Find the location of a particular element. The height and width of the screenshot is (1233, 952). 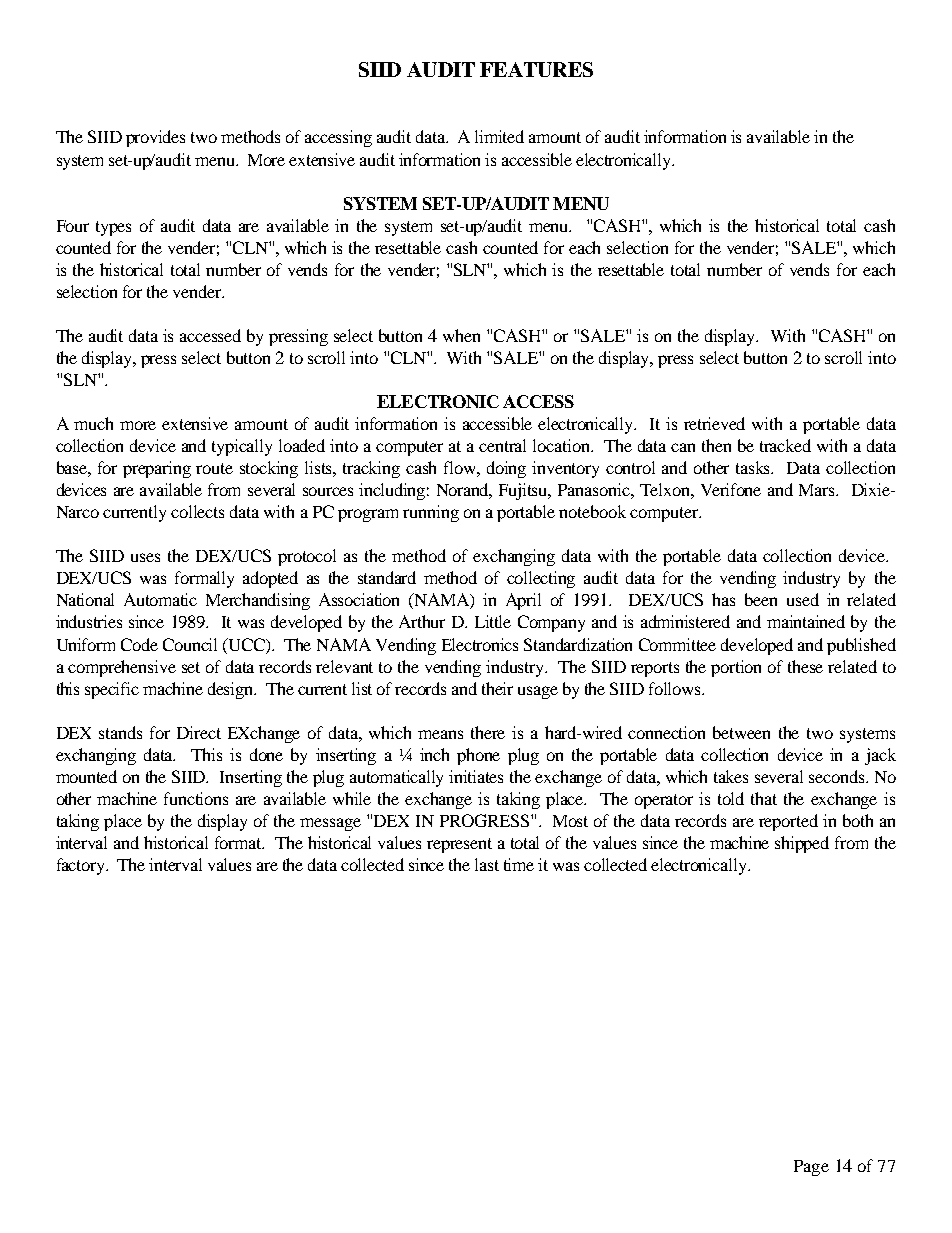

shipped is located at coordinates (802, 844).
